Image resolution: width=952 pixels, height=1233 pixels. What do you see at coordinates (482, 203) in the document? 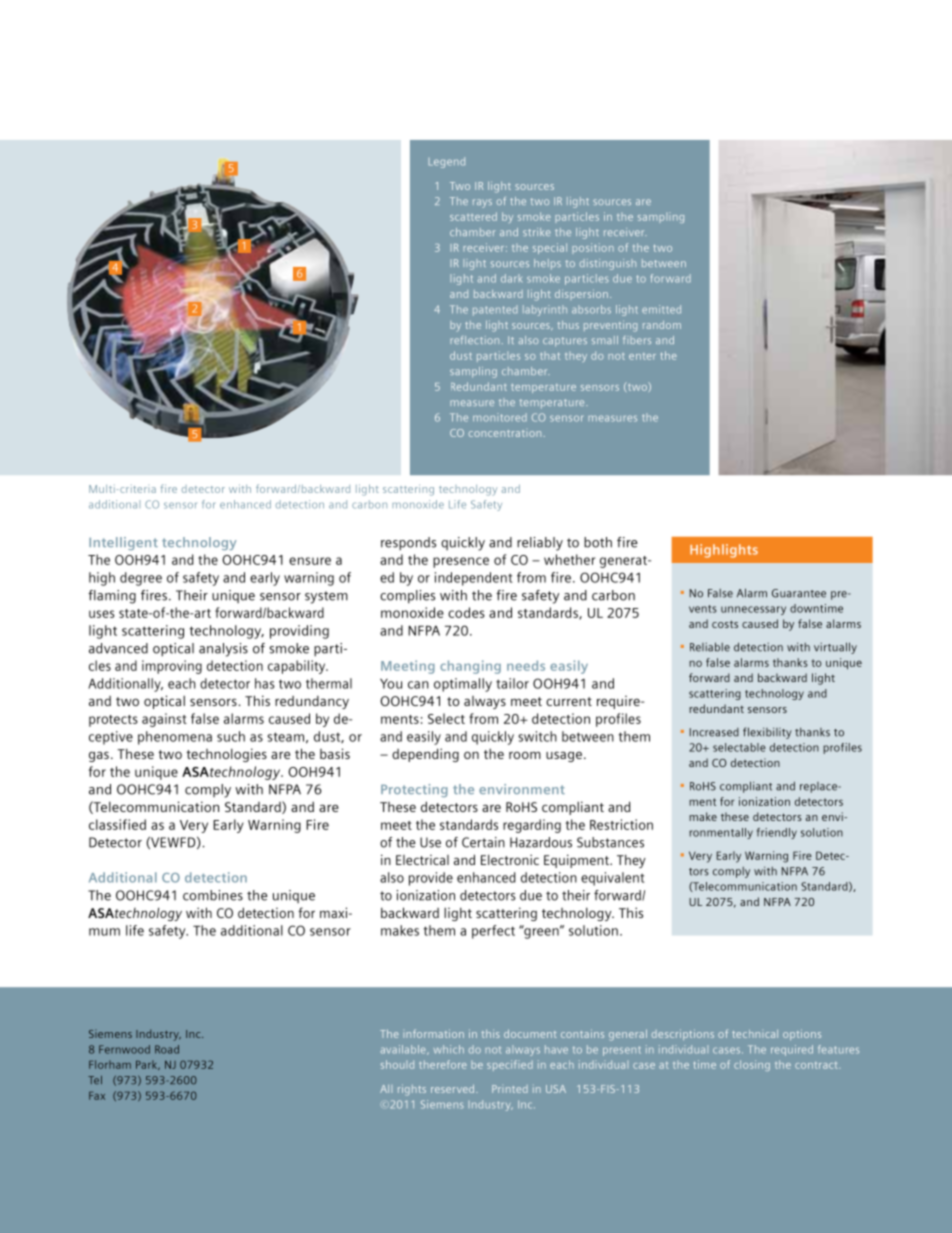
I see `rays` at bounding box center [482, 203].
